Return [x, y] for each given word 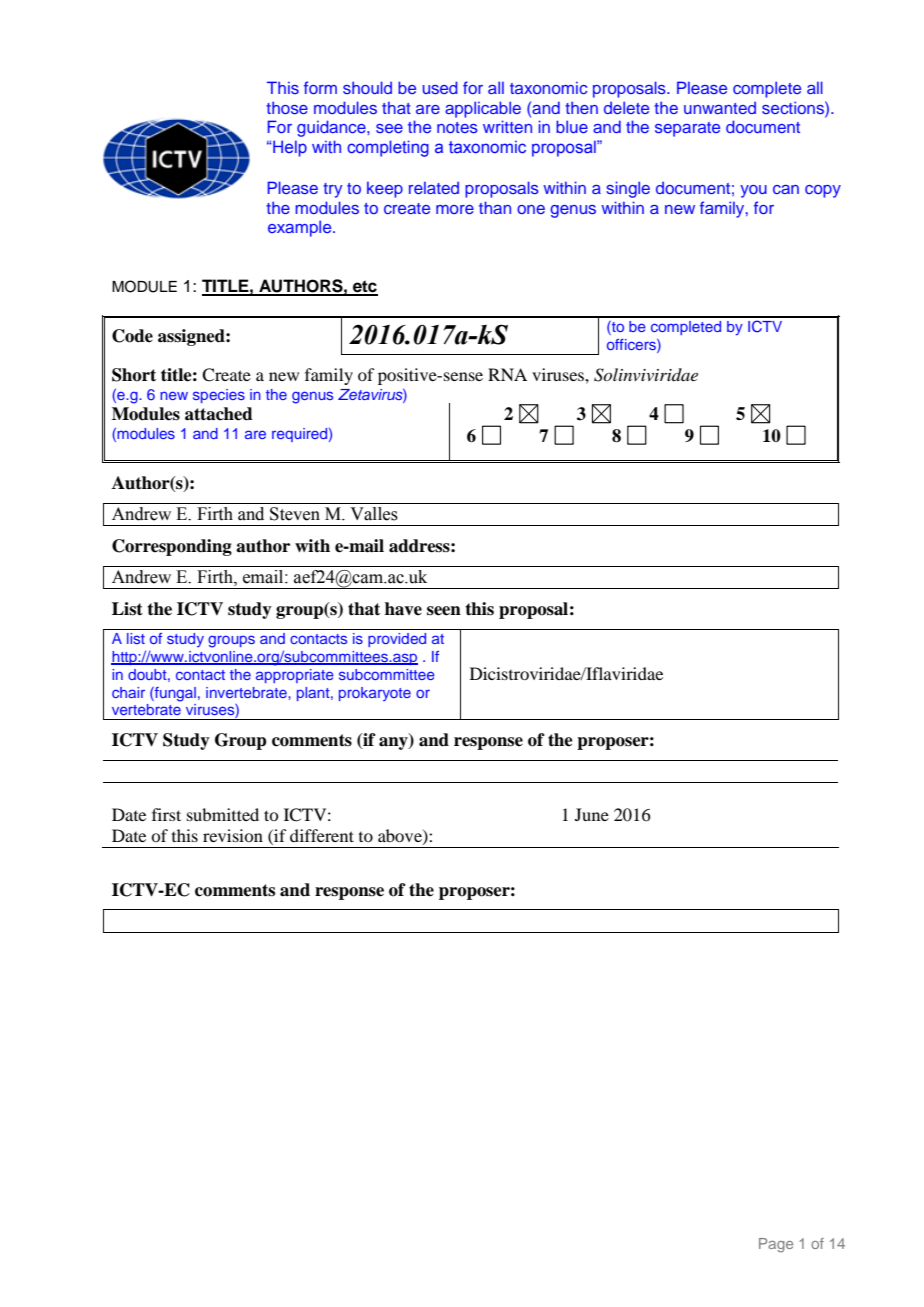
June [592, 814]
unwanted [720, 108]
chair [128, 692]
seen [444, 611]
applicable [483, 109]
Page [776, 1245]
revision [233, 835]
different [322, 835]
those [287, 107]
